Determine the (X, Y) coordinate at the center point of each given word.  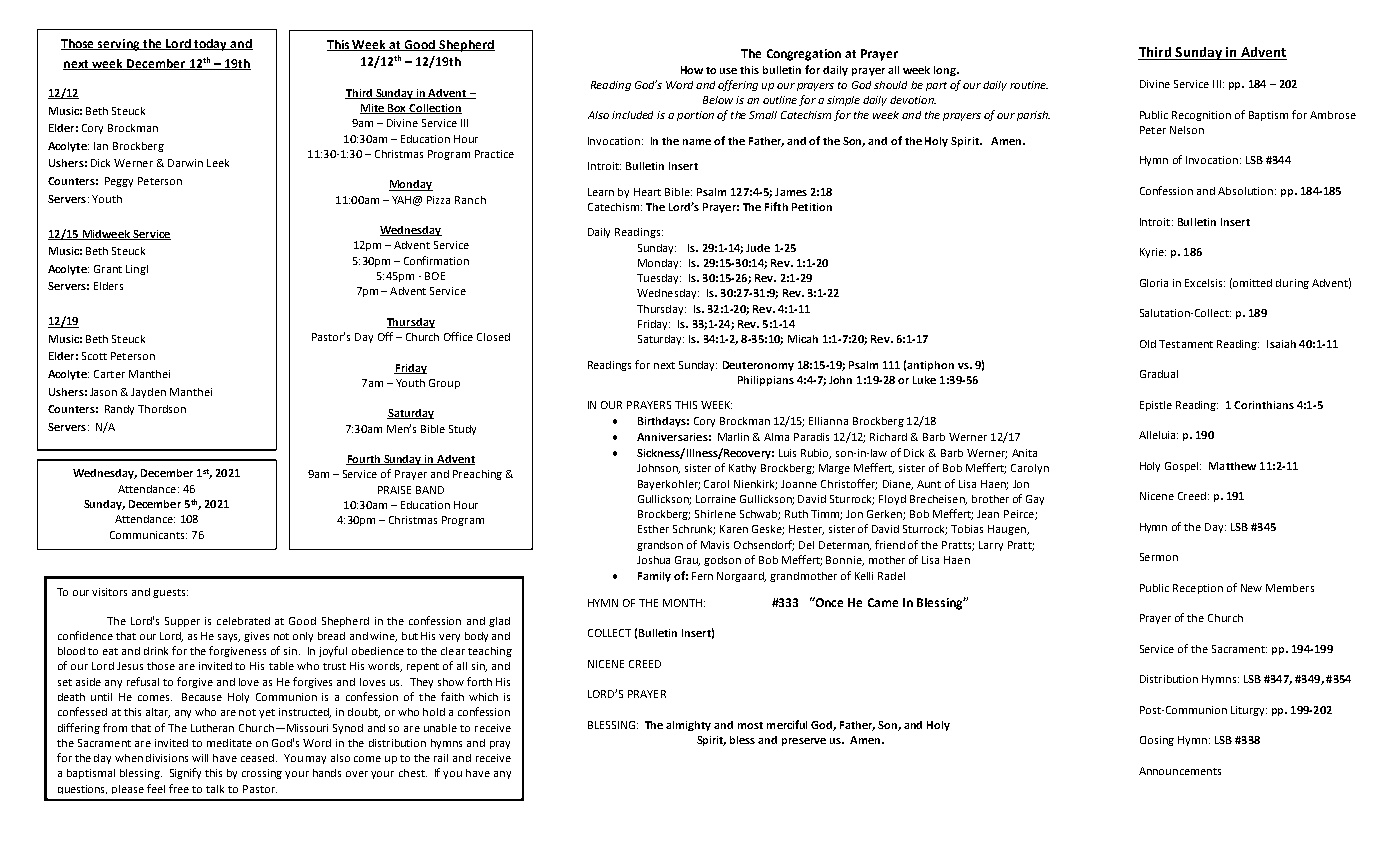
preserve (804, 742)
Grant (108, 269)
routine (1029, 85)
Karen (734, 529)
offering (738, 85)
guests (170, 593)
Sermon (1159, 557)
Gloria (1154, 283)
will (200, 758)
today (211, 45)
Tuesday (659, 279)
